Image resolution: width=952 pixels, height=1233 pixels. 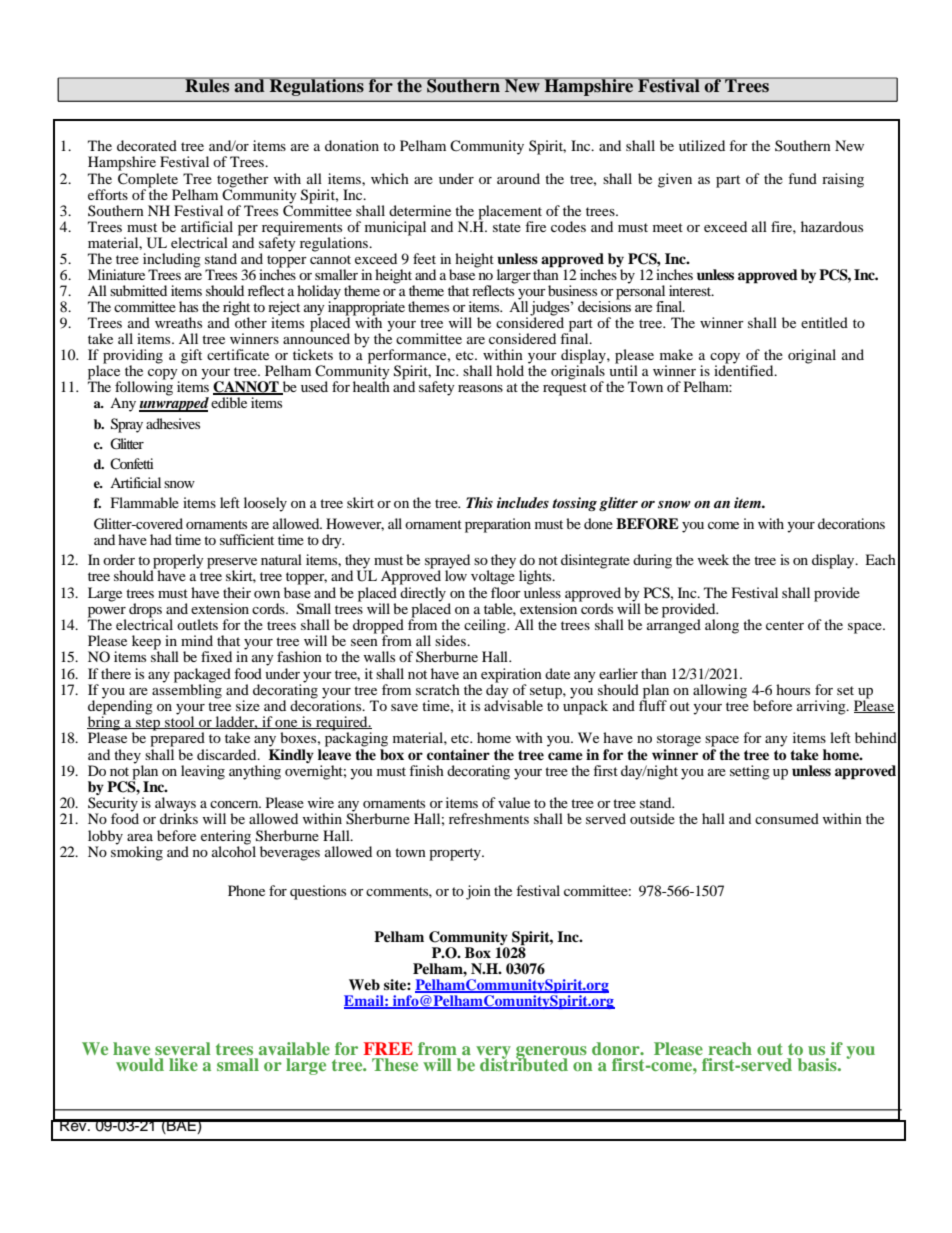 What do you see at coordinates (713, 559) in the screenshot?
I see `week` at bounding box center [713, 559].
